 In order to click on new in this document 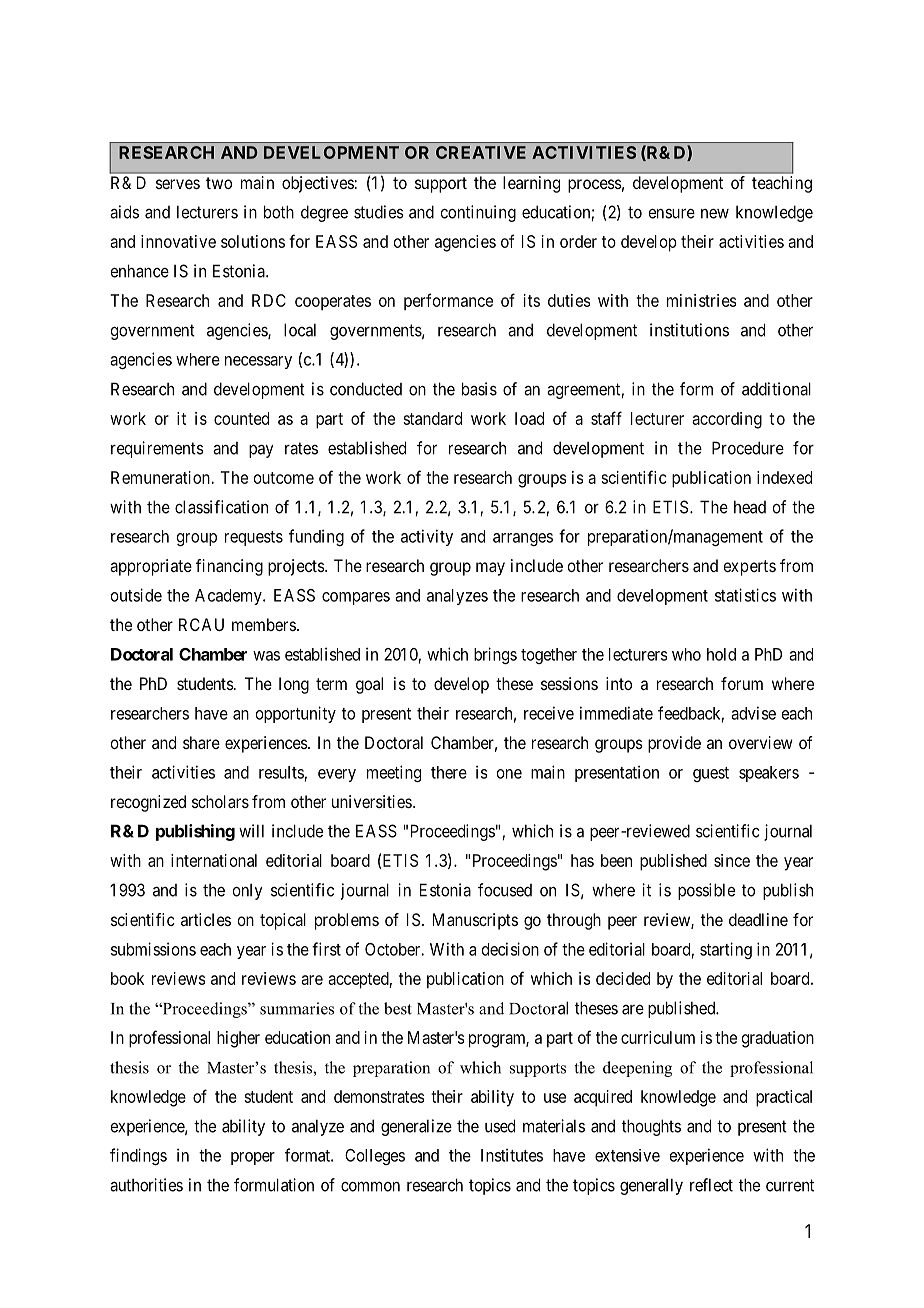, I will do `click(715, 214)`.
